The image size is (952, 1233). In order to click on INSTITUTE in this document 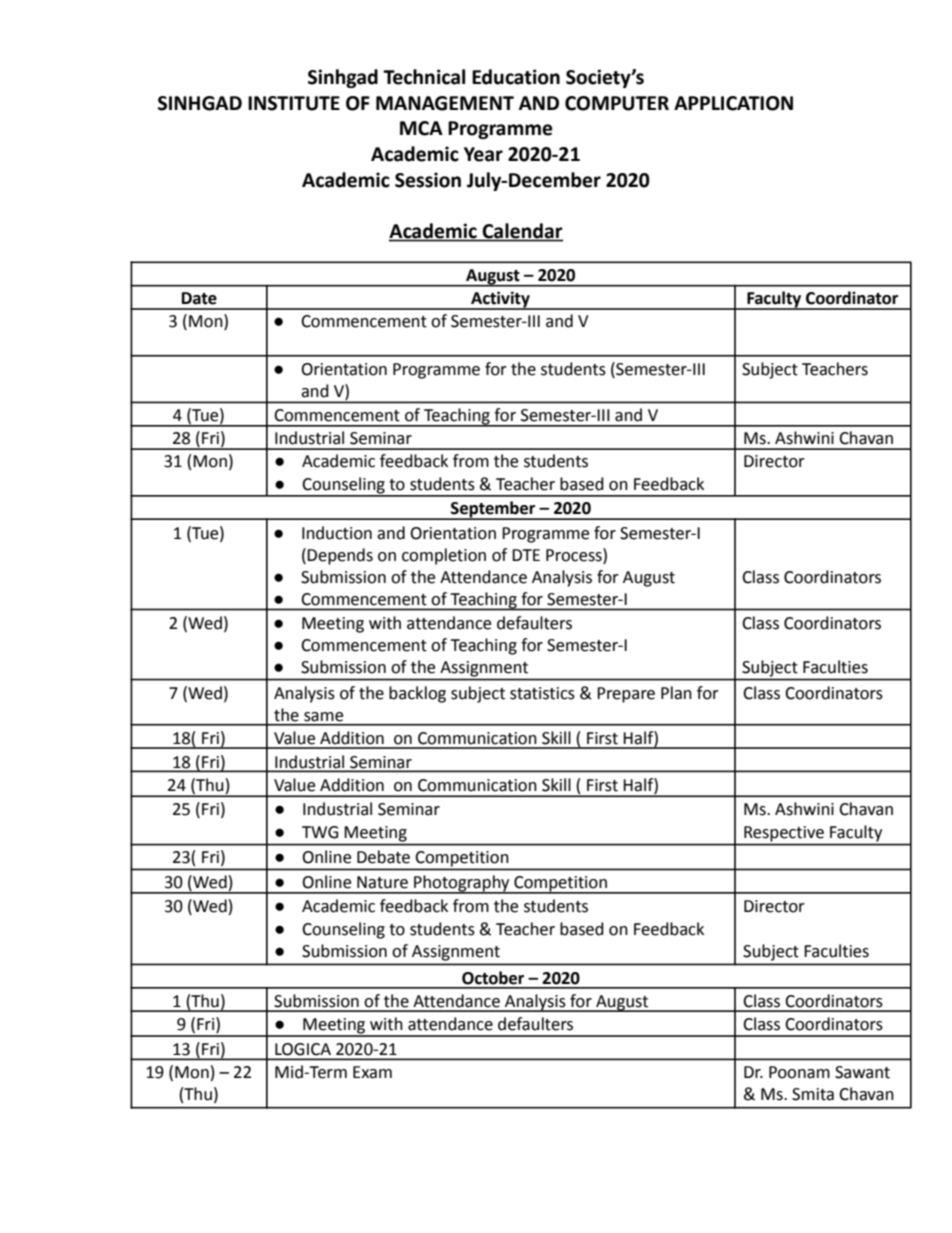, I will do `click(294, 103)`.
